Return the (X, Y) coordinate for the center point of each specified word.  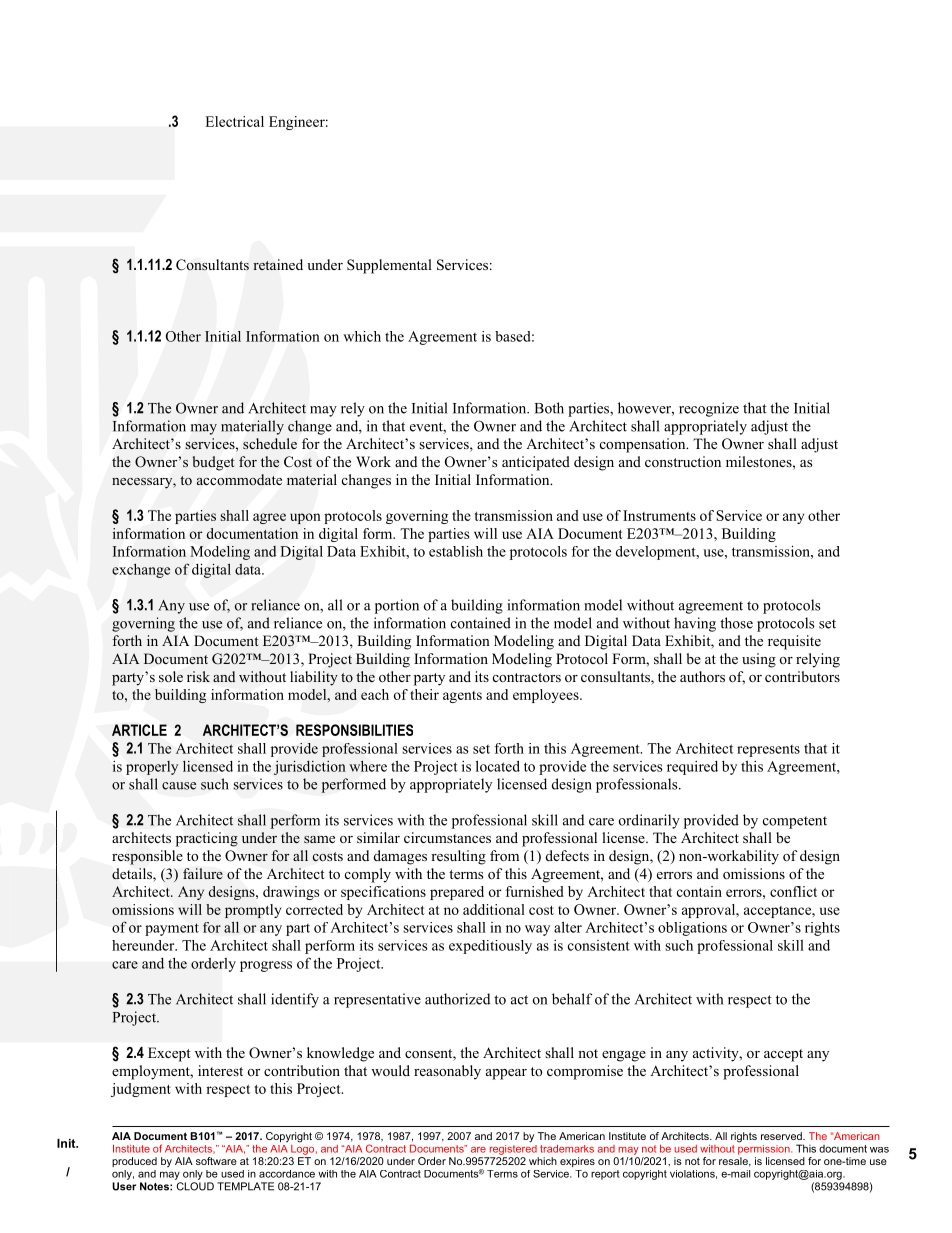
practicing (207, 839)
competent (795, 822)
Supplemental (389, 266)
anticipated (536, 463)
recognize (709, 409)
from (504, 856)
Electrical (234, 121)
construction (683, 461)
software (216, 1161)
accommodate (239, 479)
